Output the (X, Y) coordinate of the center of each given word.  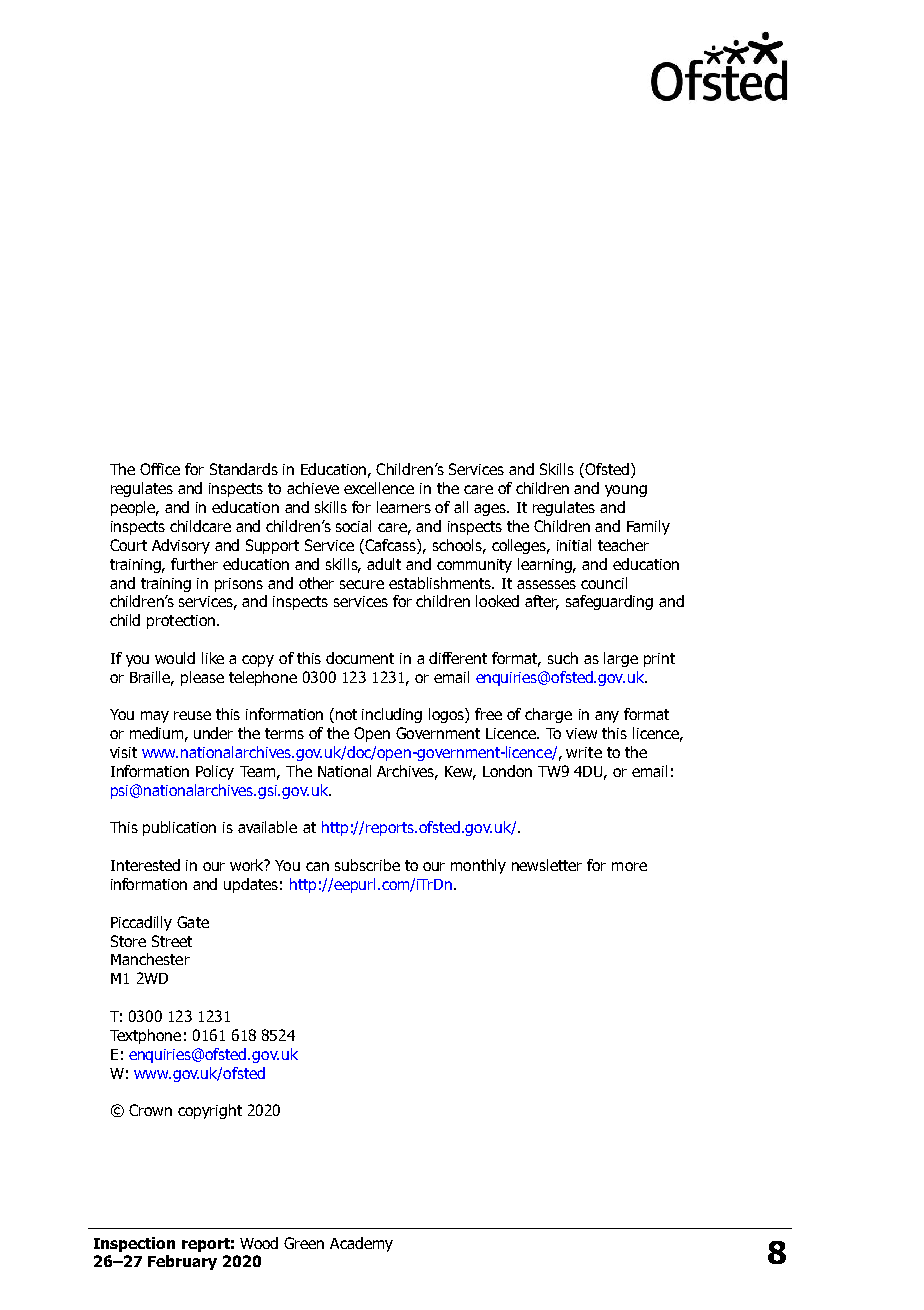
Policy (215, 772)
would (175, 658)
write (584, 752)
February (182, 1262)
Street (172, 941)
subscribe (367, 865)
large (621, 659)
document (360, 658)
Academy (361, 1244)
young (626, 491)
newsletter (547, 865)
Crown (150, 1110)
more (629, 866)
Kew (460, 773)
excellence (379, 488)
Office (160, 469)
